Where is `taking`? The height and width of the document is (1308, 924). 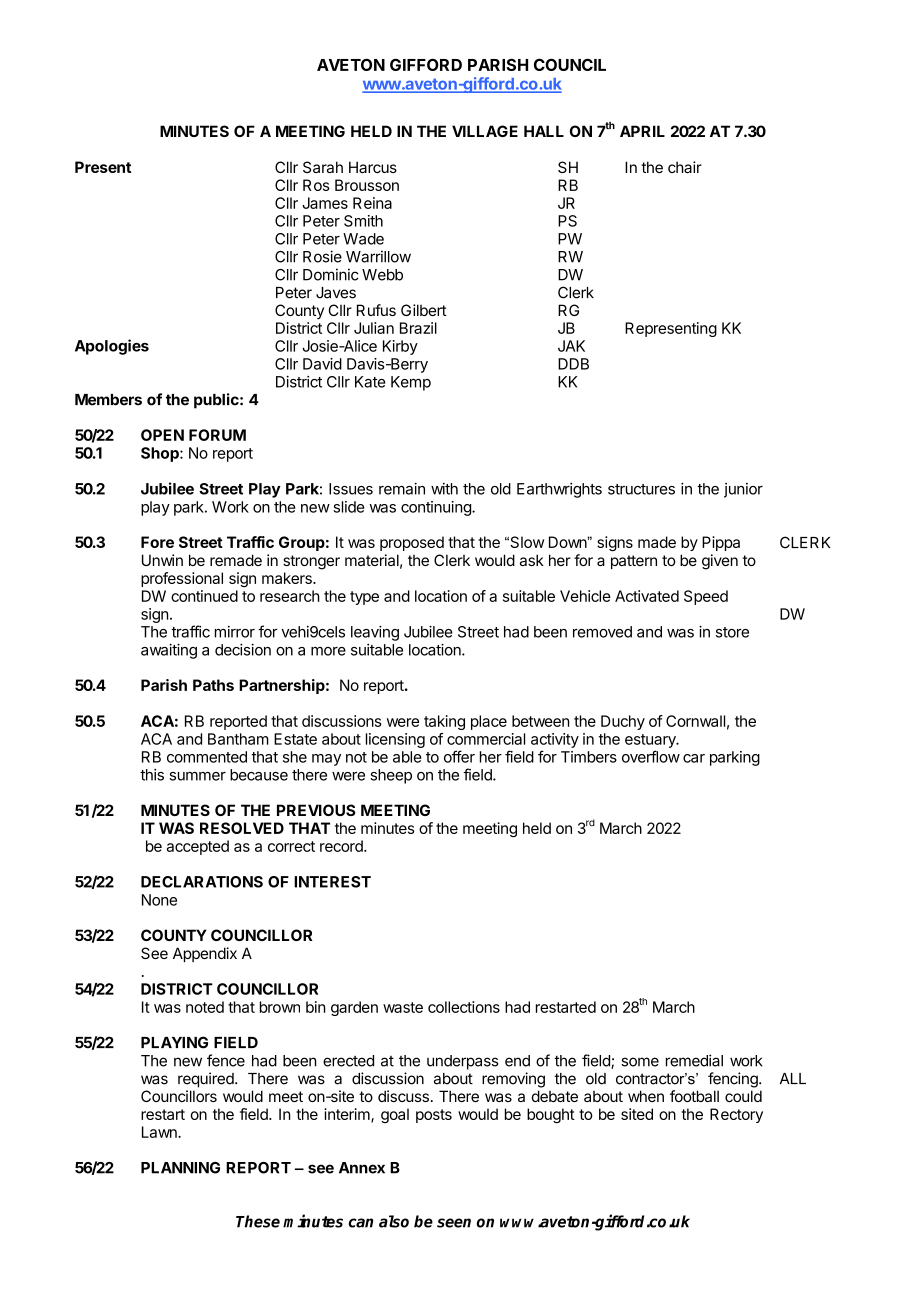
taking is located at coordinates (444, 722).
